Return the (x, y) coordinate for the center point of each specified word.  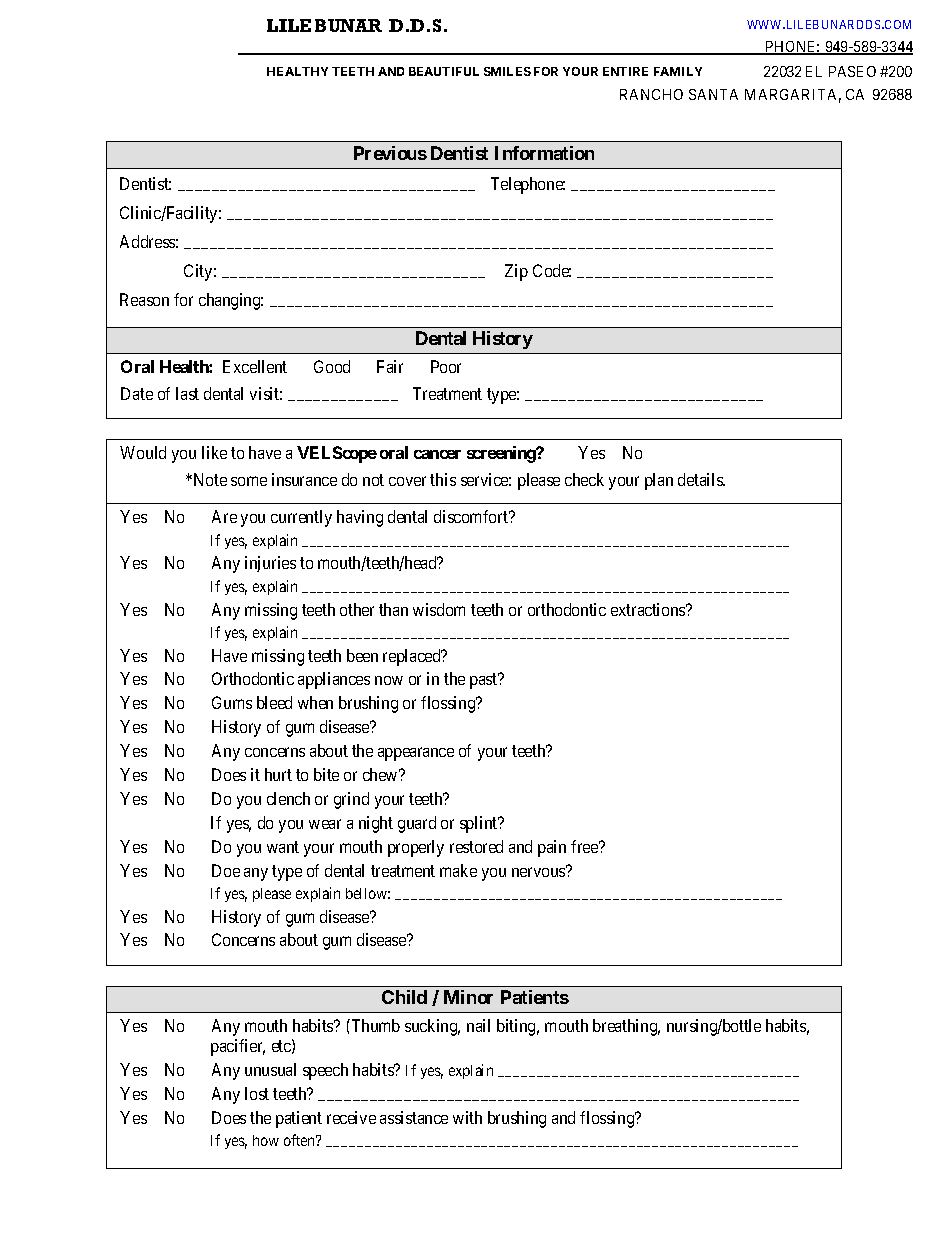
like (214, 452)
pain (552, 848)
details (701, 479)
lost (257, 1093)
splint (480, 824)
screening (502, 454)
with (467, 1117)
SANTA (713, 94)
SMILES (507, 71)
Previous (390, 153)
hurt (278, 774)
